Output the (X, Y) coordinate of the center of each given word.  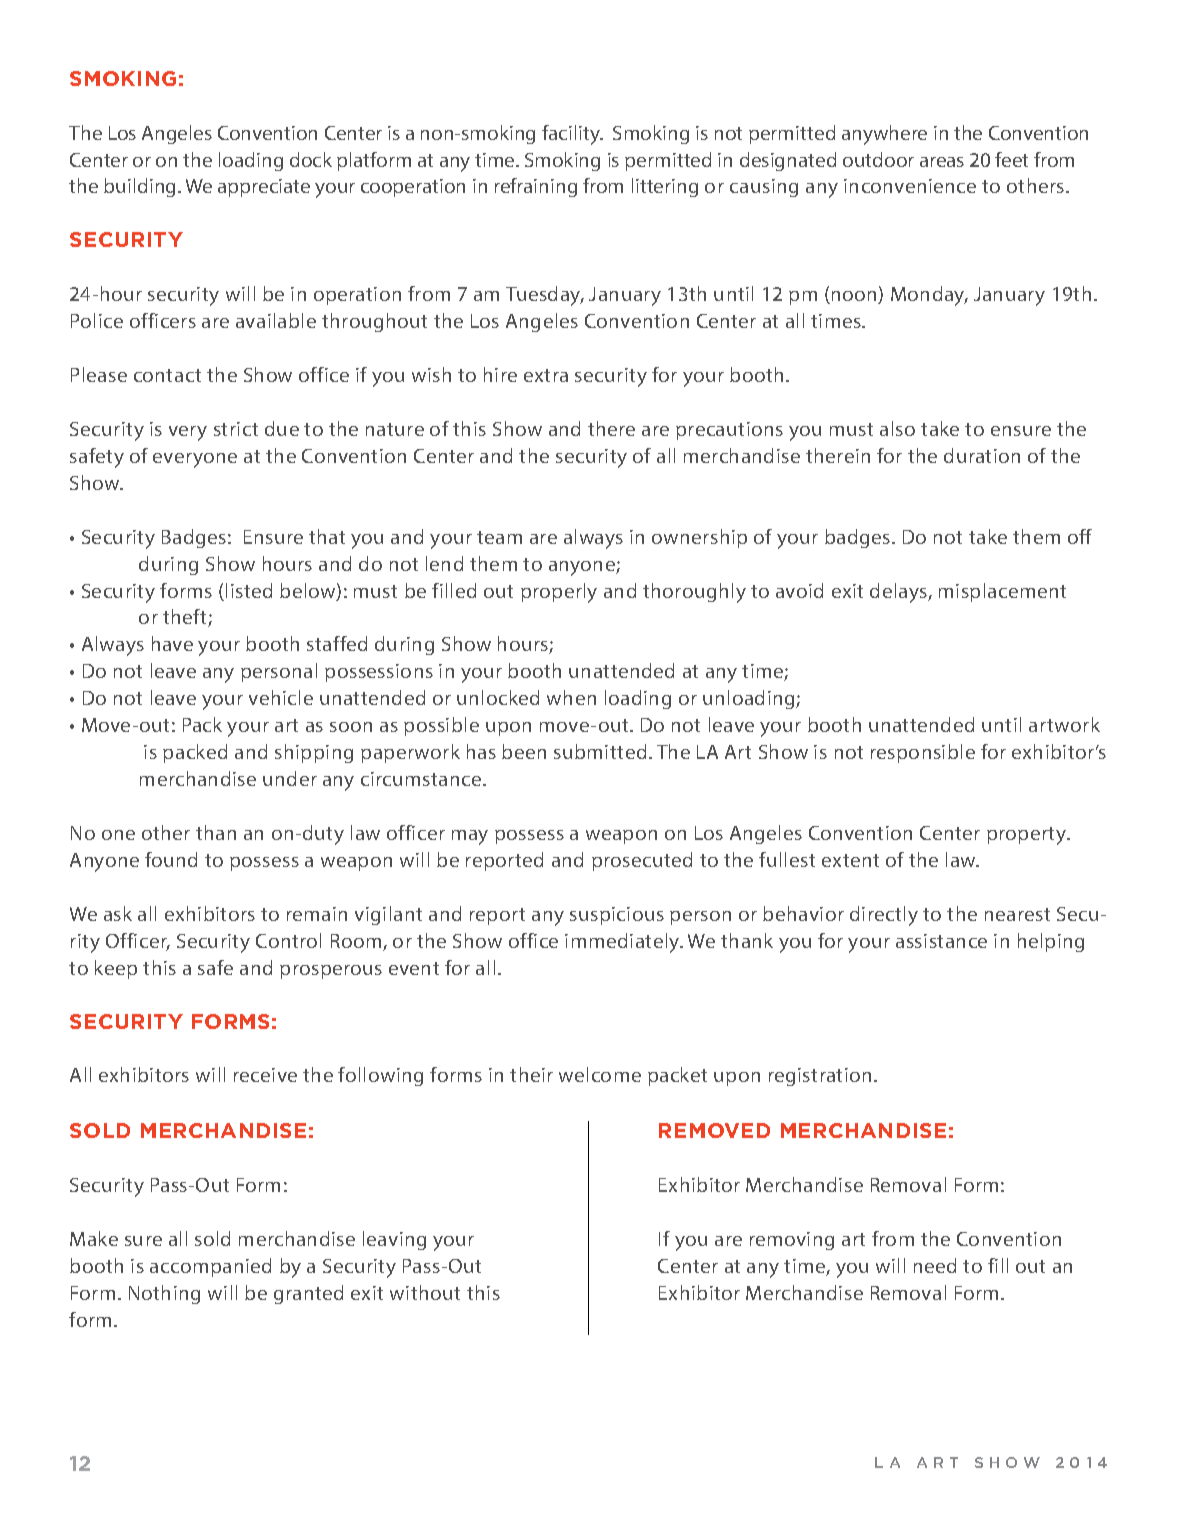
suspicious (617, 916)
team (499, 537)
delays (899, 593)
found (171, 859)
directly (884, 916)
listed (249, 590)
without (425, 1292)
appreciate (264, 188)
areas (942, 162)
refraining (536, 187)
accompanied (210, 1267)
